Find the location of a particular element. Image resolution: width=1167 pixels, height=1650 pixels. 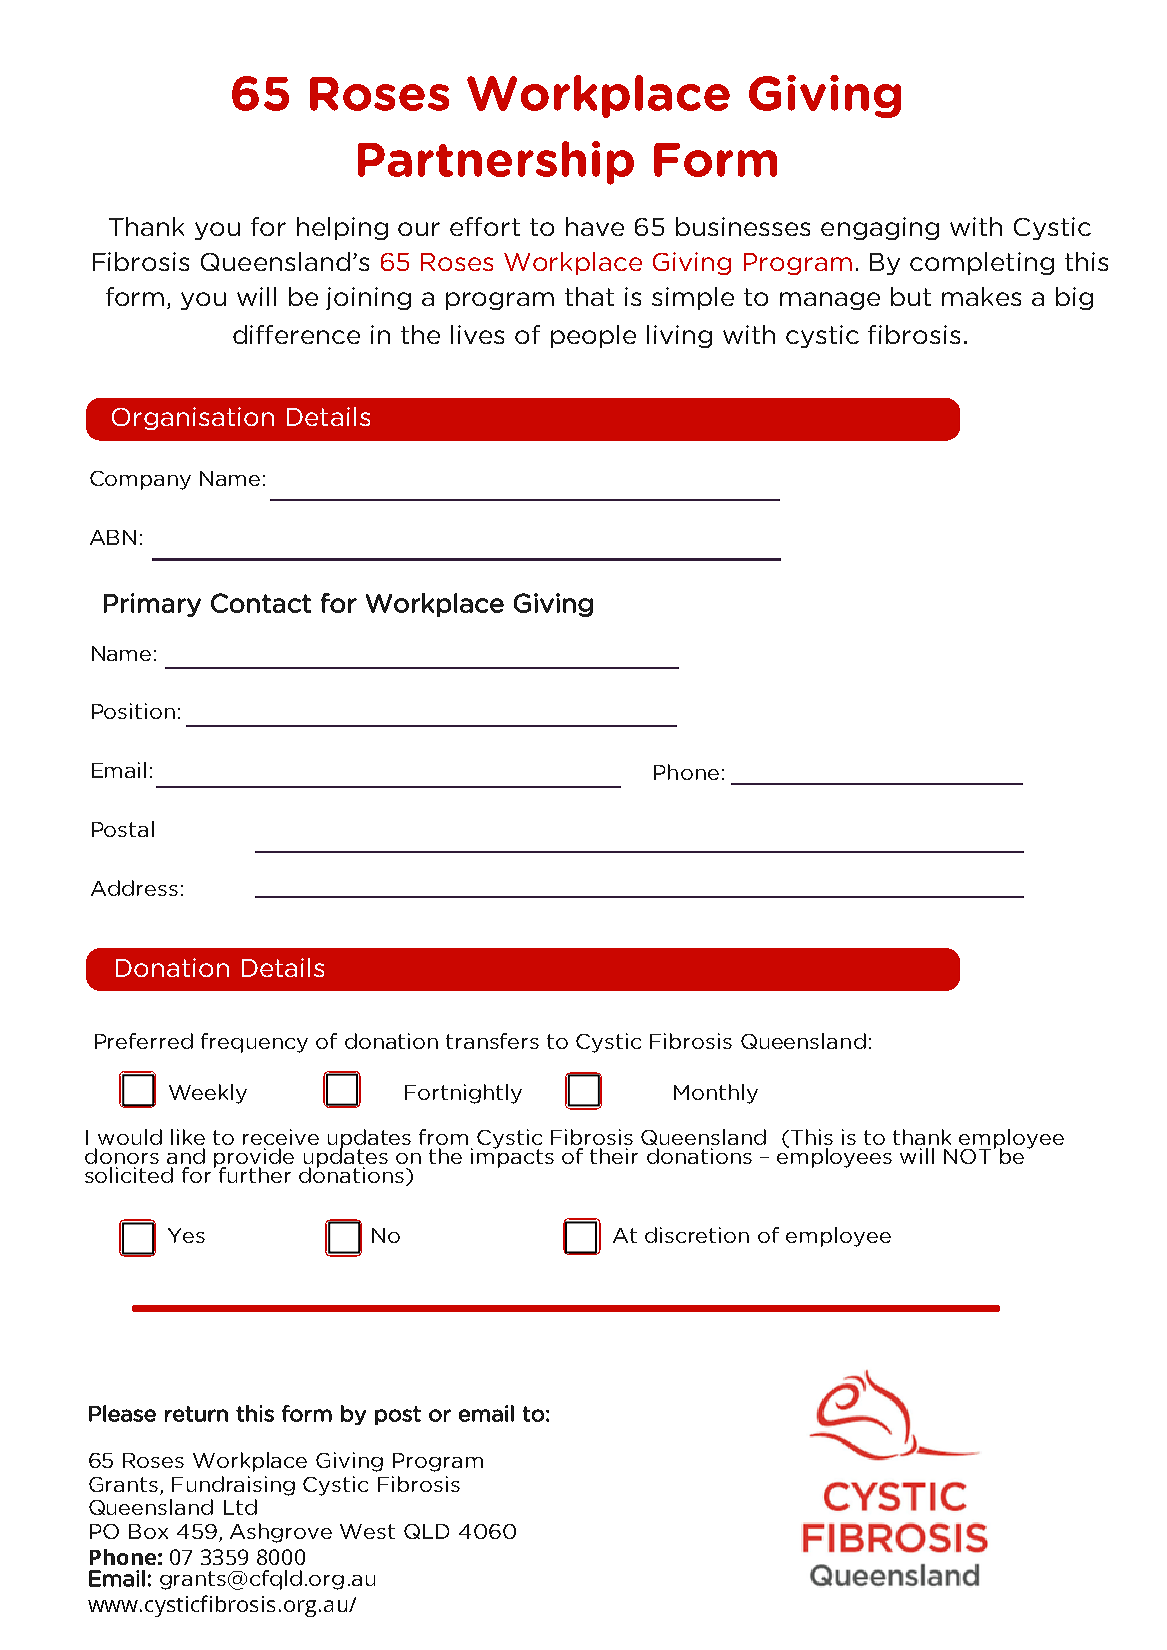

people is located at coordinates (593, 336).
